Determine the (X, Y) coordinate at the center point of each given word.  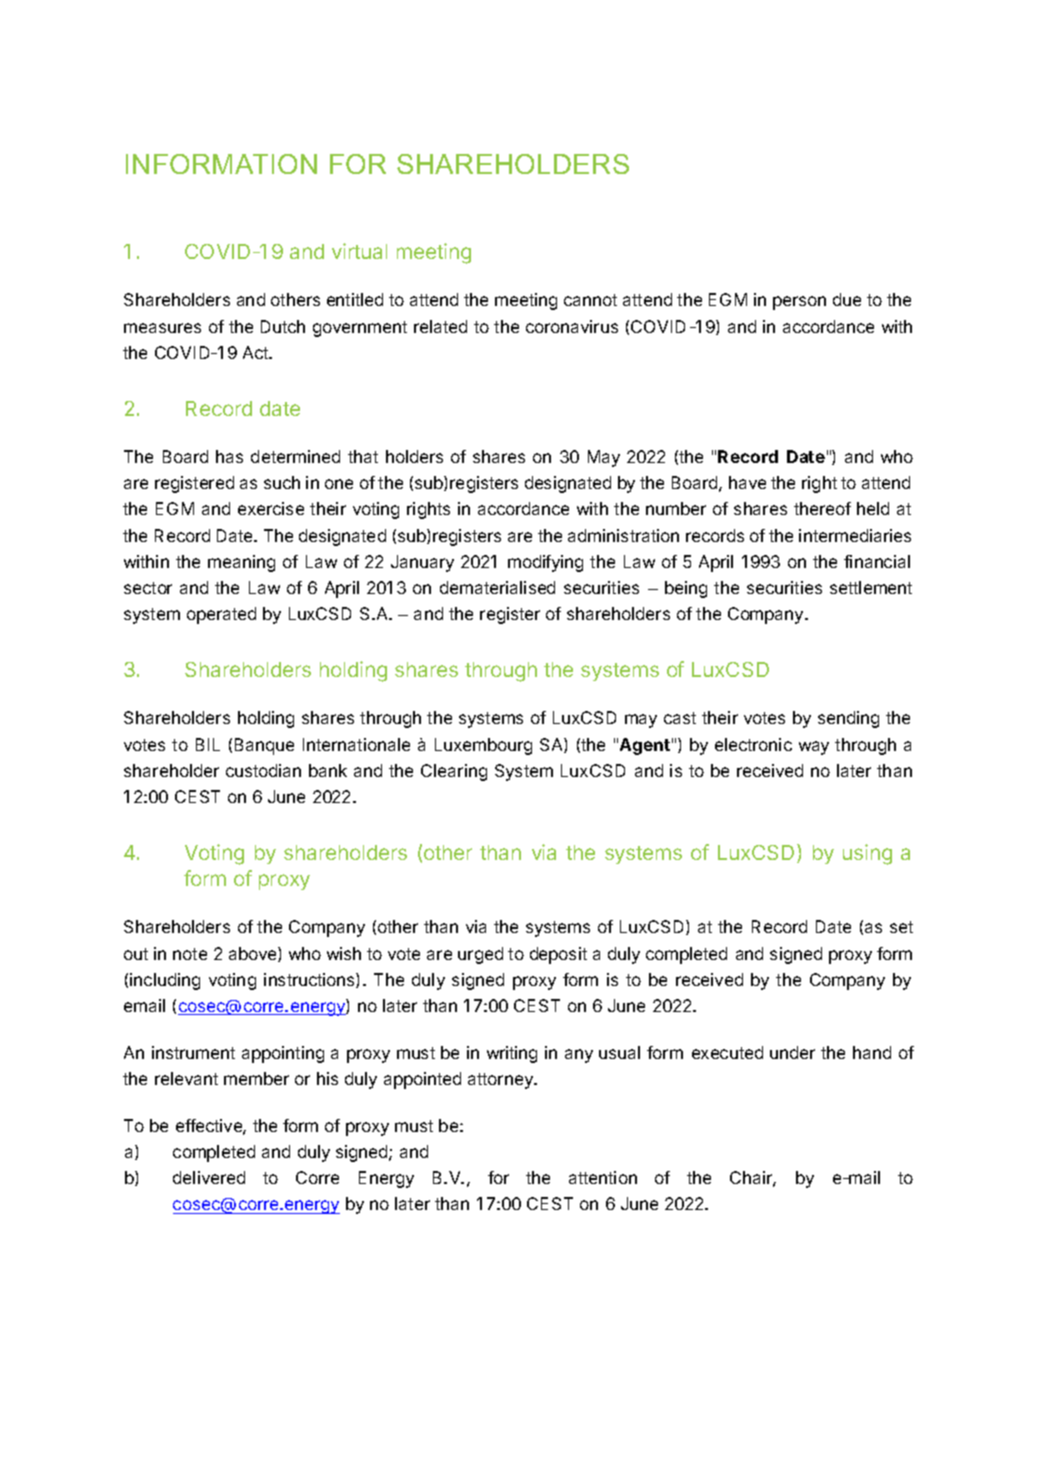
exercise (271, 508)
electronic (753, 744)
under (792, 1052)
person (799, 303)
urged (480, 955)
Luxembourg (483, 746)
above (254, 954)
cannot (590, 300)
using (867, 854)
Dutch (283, 326)
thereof (822, 508)
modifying (545, 563)
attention (603, 1177)
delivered (209, 1177)
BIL (208, 744)
